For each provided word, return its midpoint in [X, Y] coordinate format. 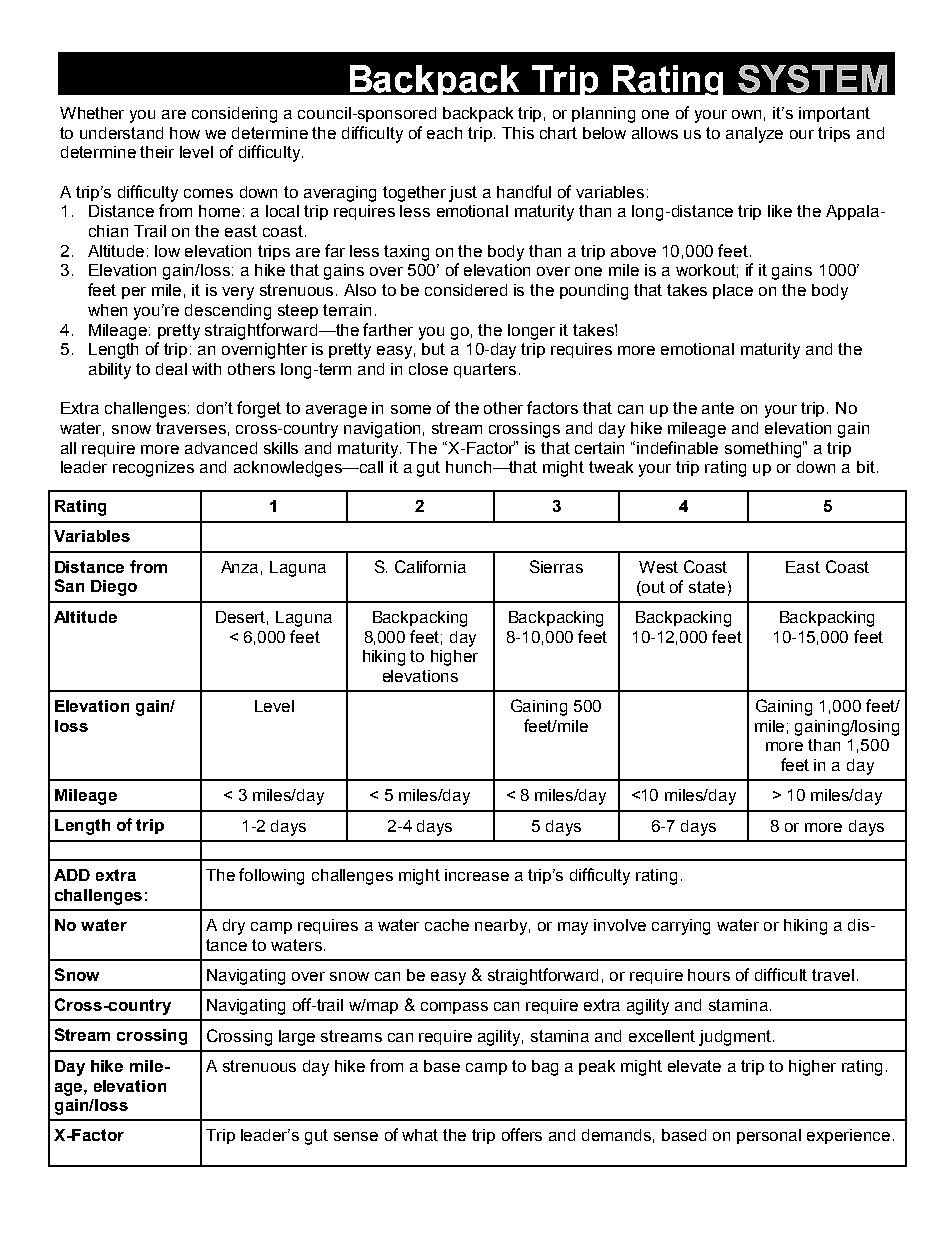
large [297, 1038]
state [707, 587]
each [444, 133]
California [430, 566]
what [420, 1135]
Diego [114, 588]
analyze [754, 135]
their [157, 152]
